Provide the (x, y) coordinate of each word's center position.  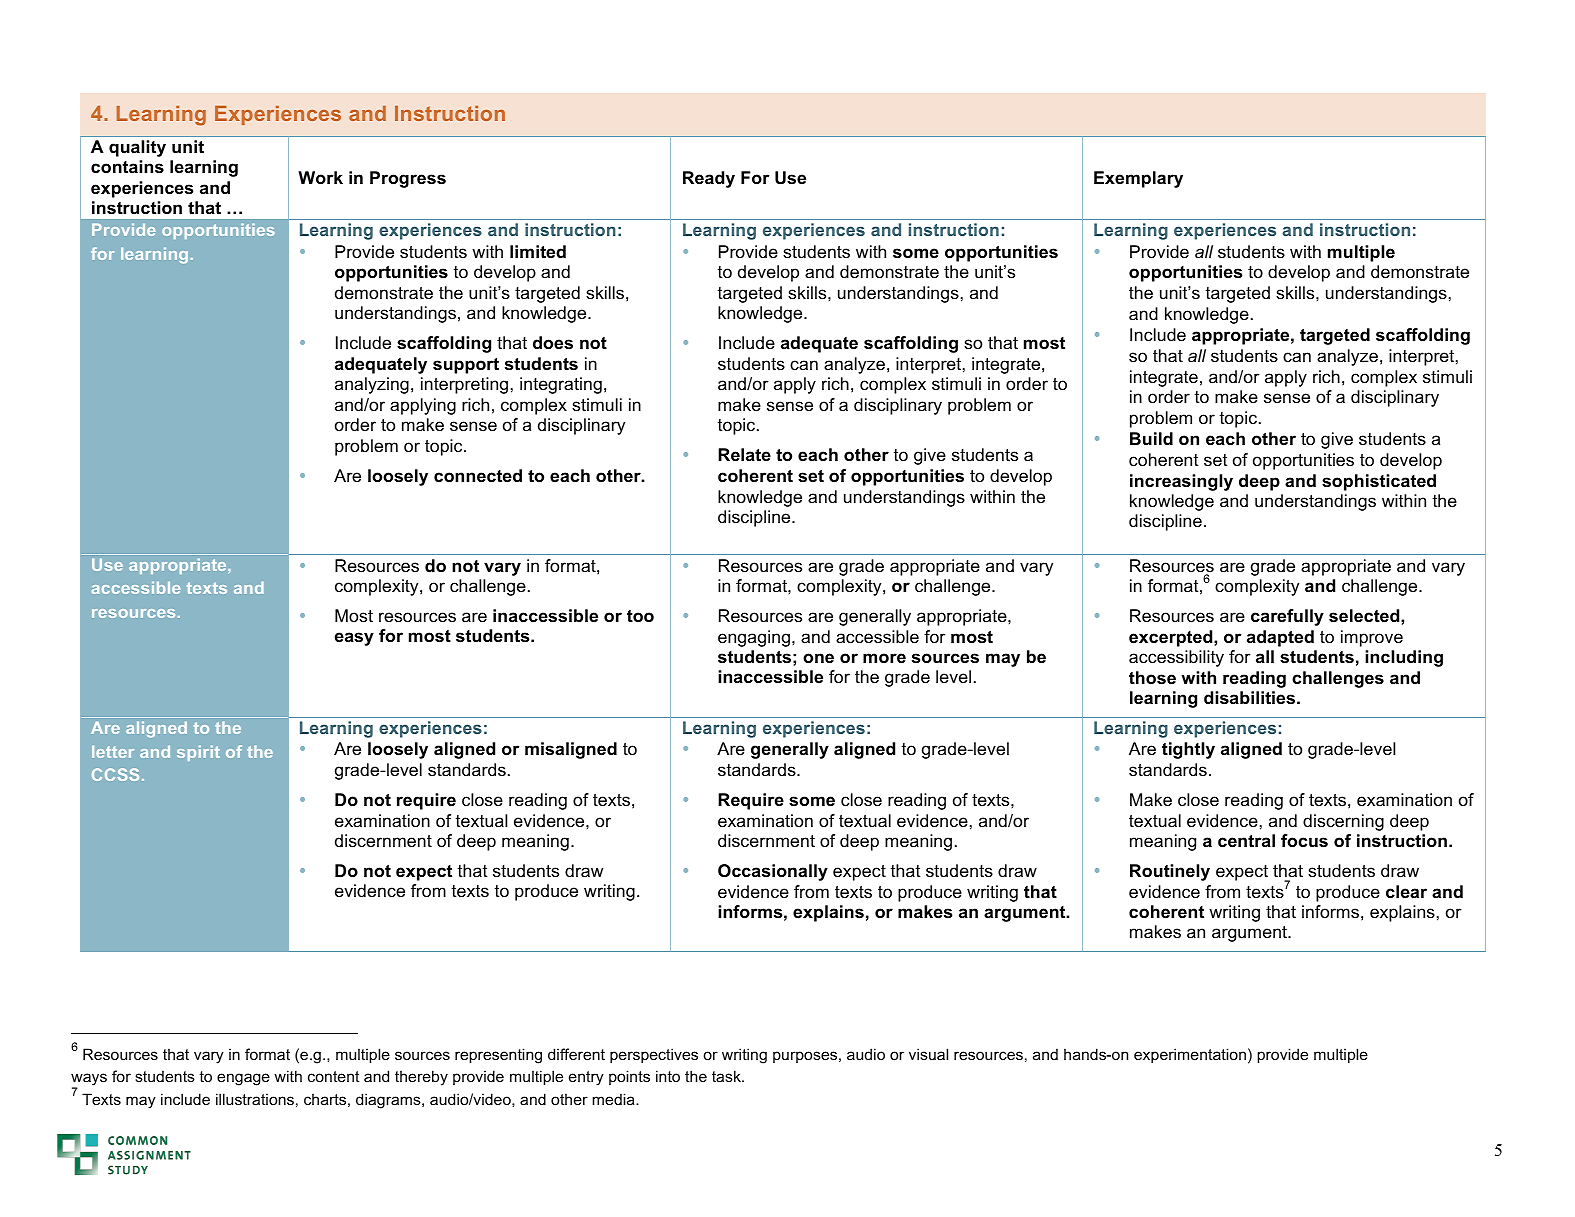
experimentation (1190, 1055)
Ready (709, 179)
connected (478, 476)
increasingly (1181, 482)
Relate (744, 455)
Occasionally (773, 872)
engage (243, 1079)
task (727, 1076)
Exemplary (1138, 179)
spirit (198, 753)
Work (320, 177)
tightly (1188, 750)
